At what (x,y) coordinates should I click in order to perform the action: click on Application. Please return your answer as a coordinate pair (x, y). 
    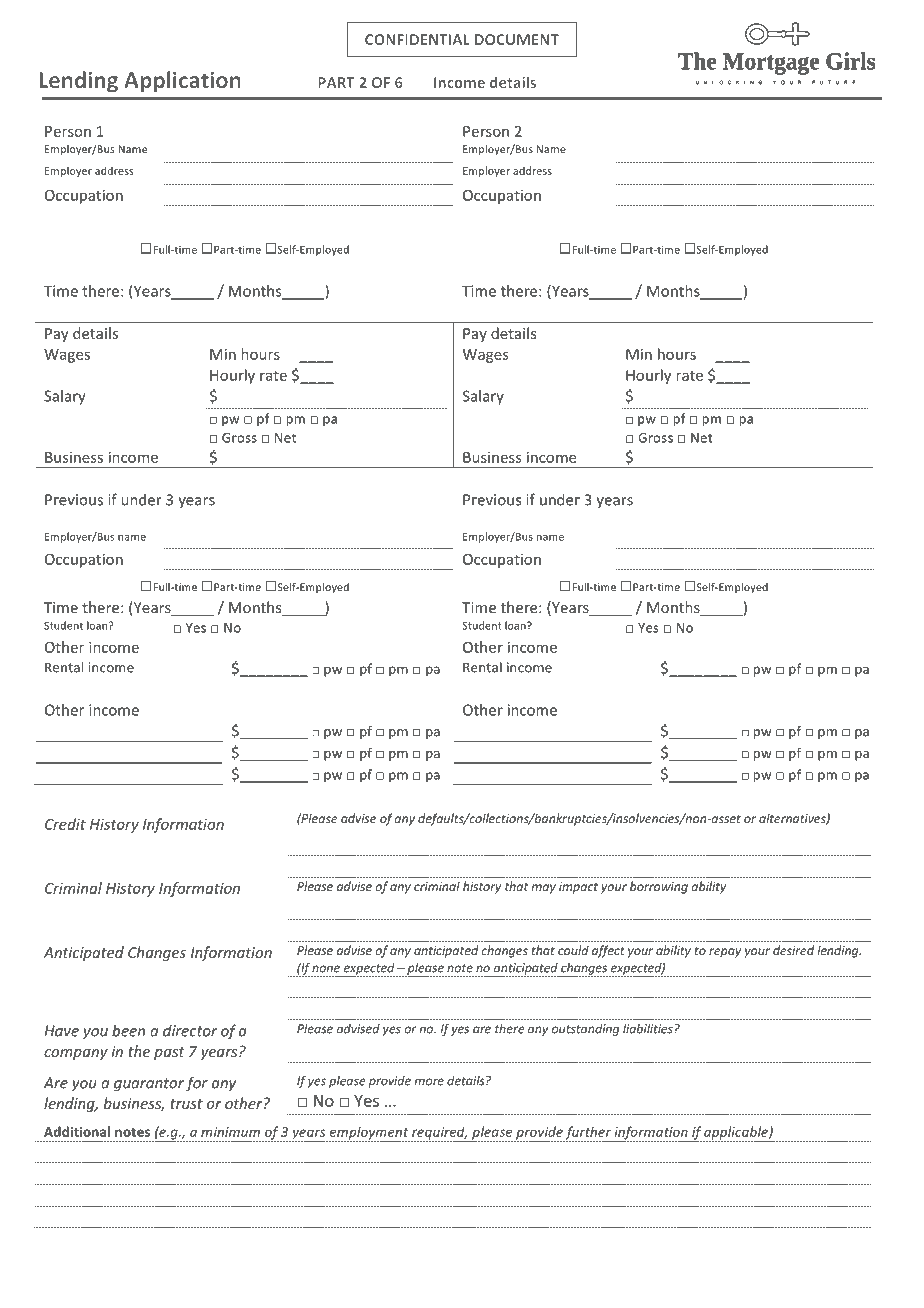
    Looking at the image, I should click on (182, 82).
